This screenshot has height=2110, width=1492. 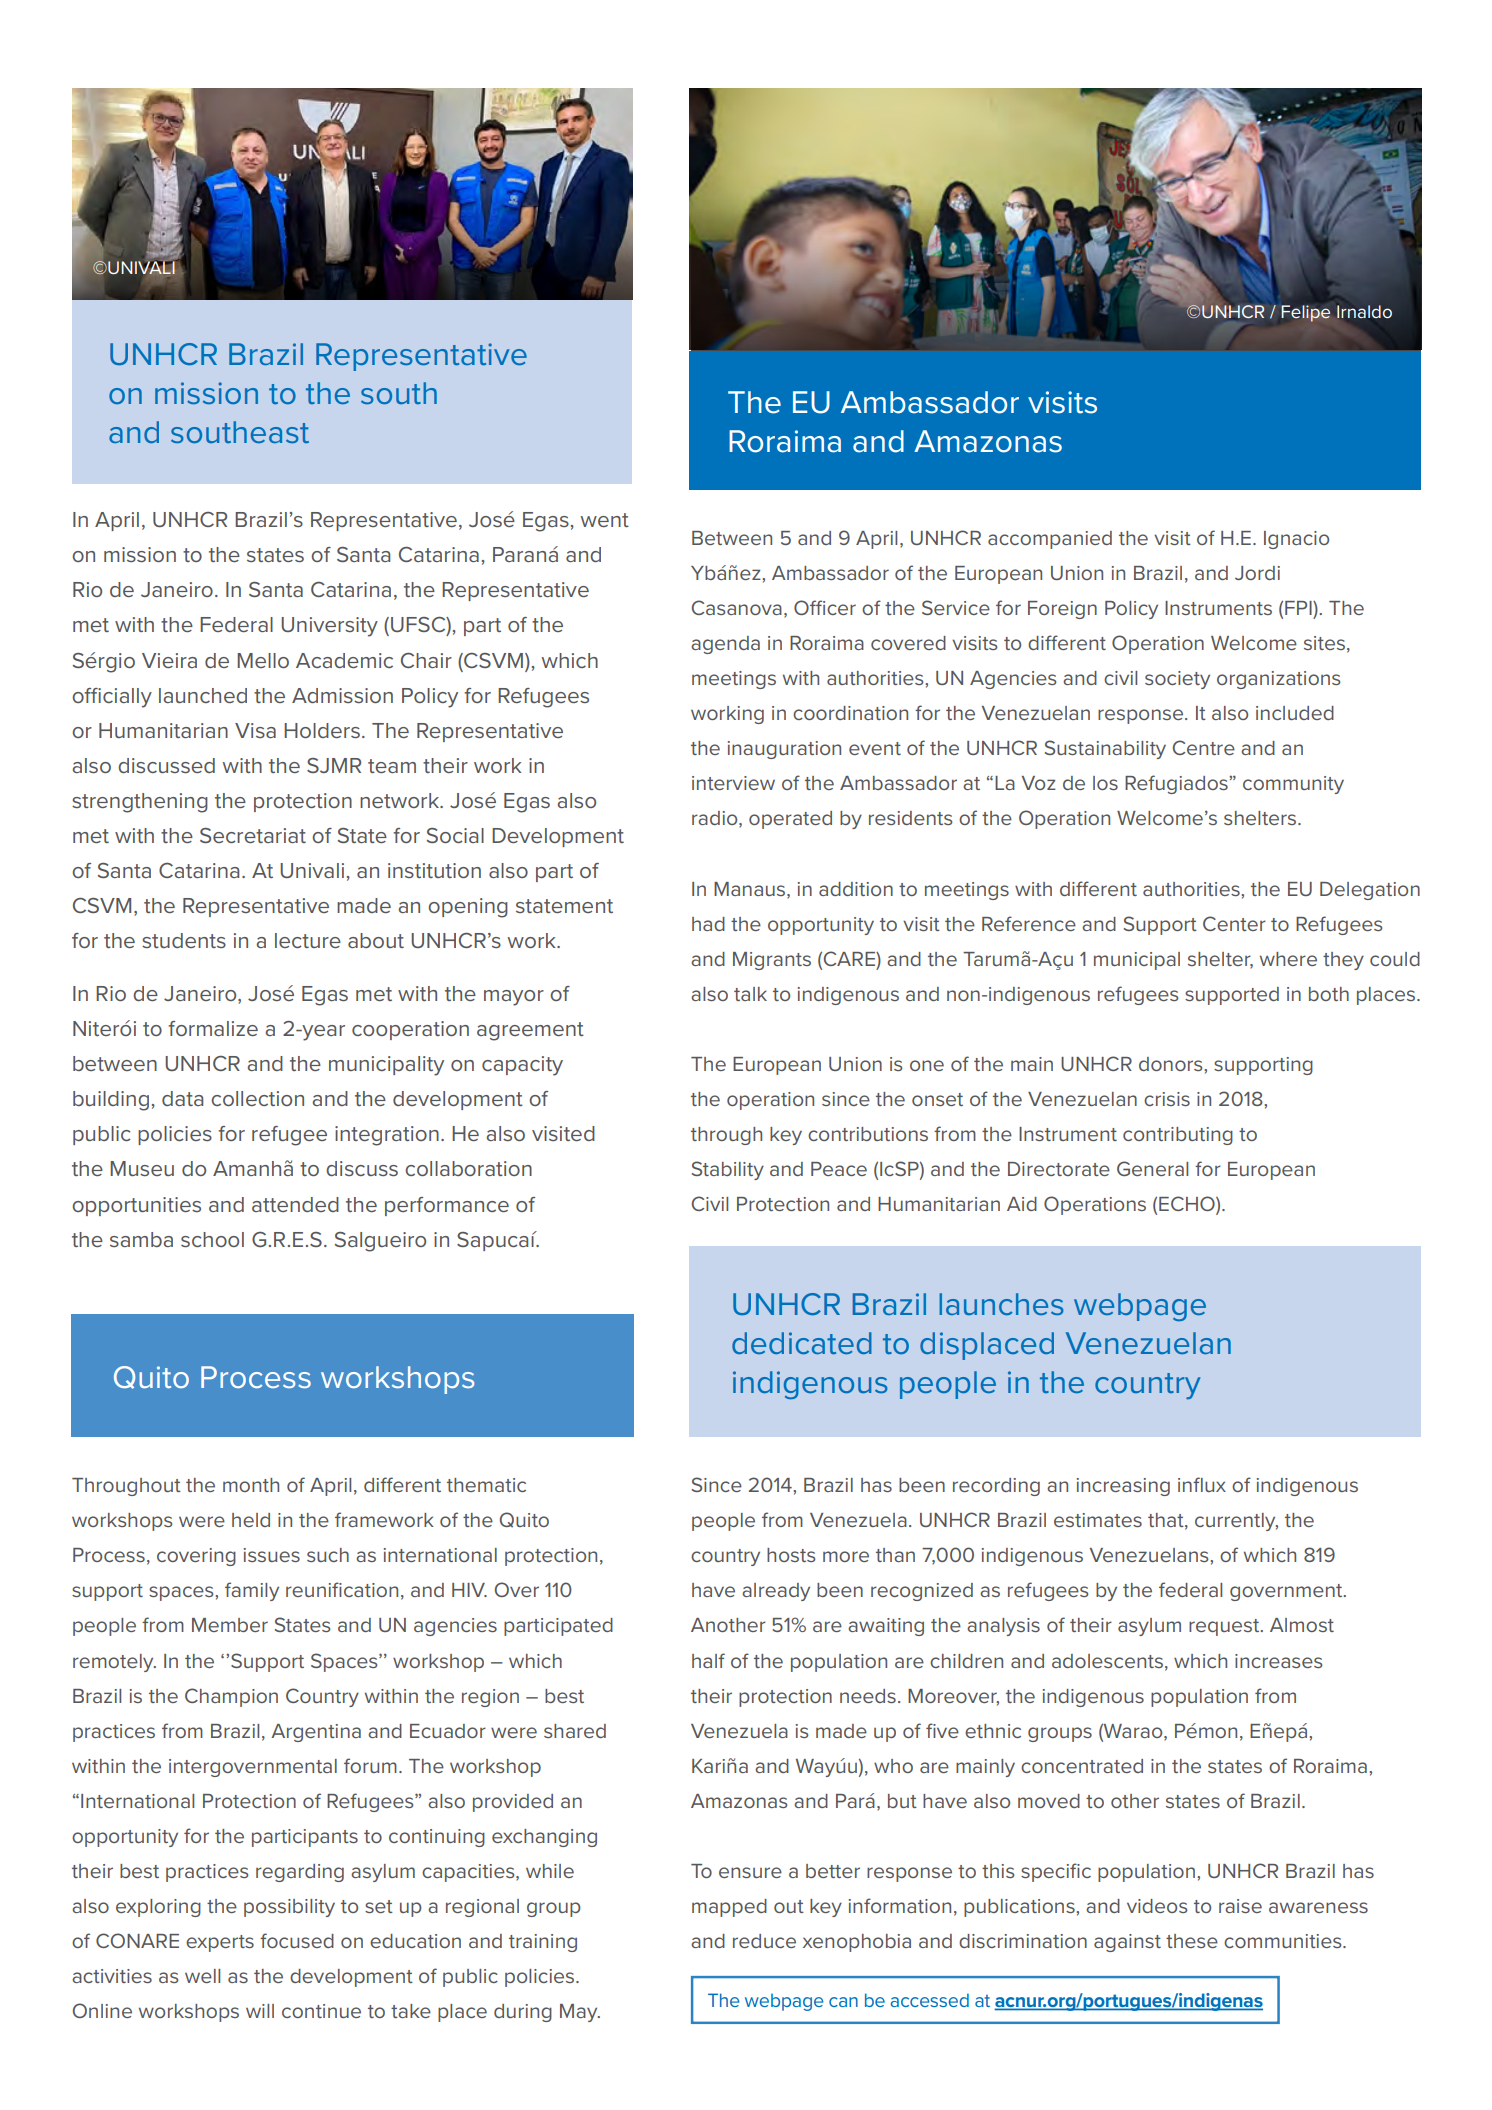 I want to click on experts, so click(x=220, y=1943).
